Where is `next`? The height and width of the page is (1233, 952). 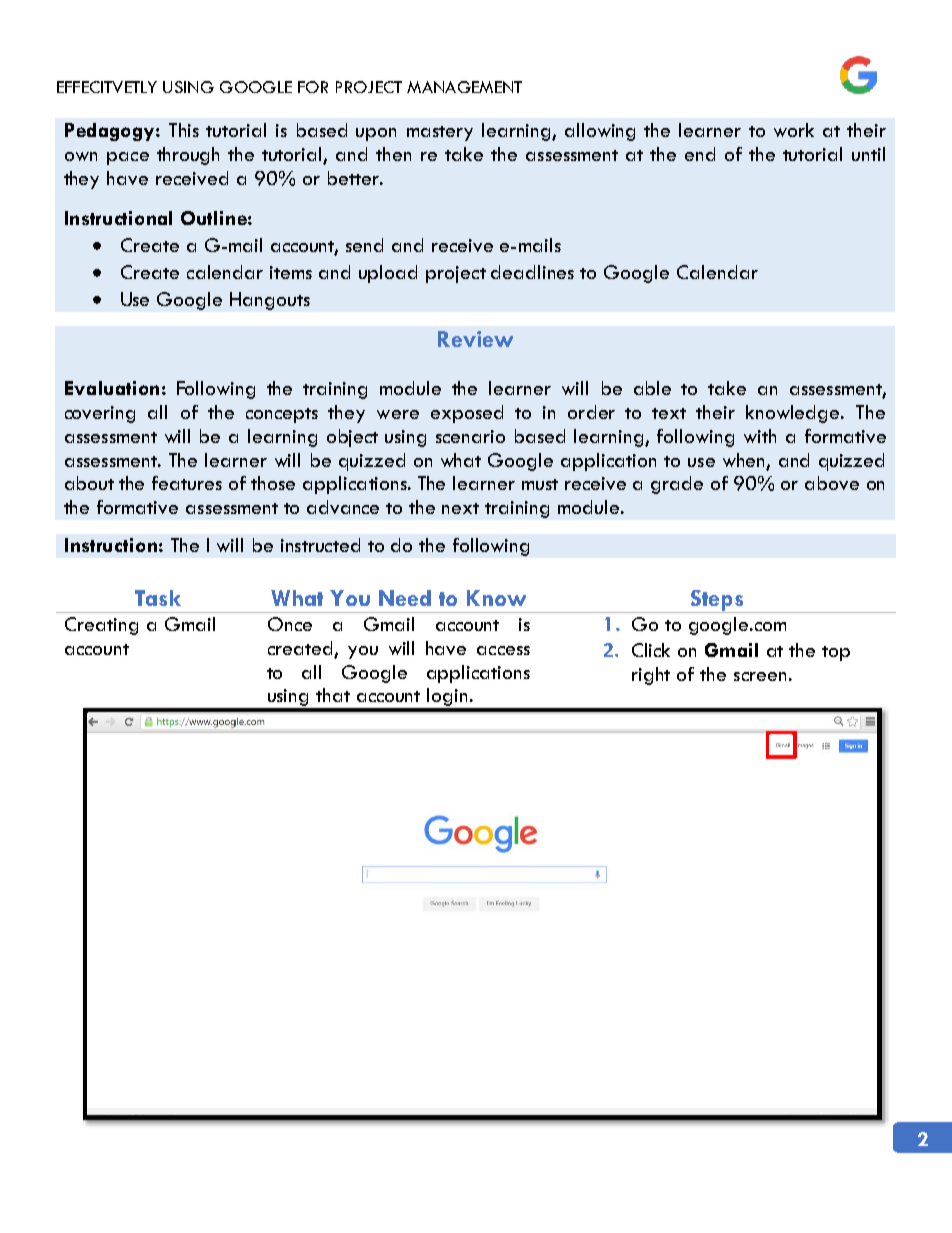 next is located at coordinates (460, 508).
